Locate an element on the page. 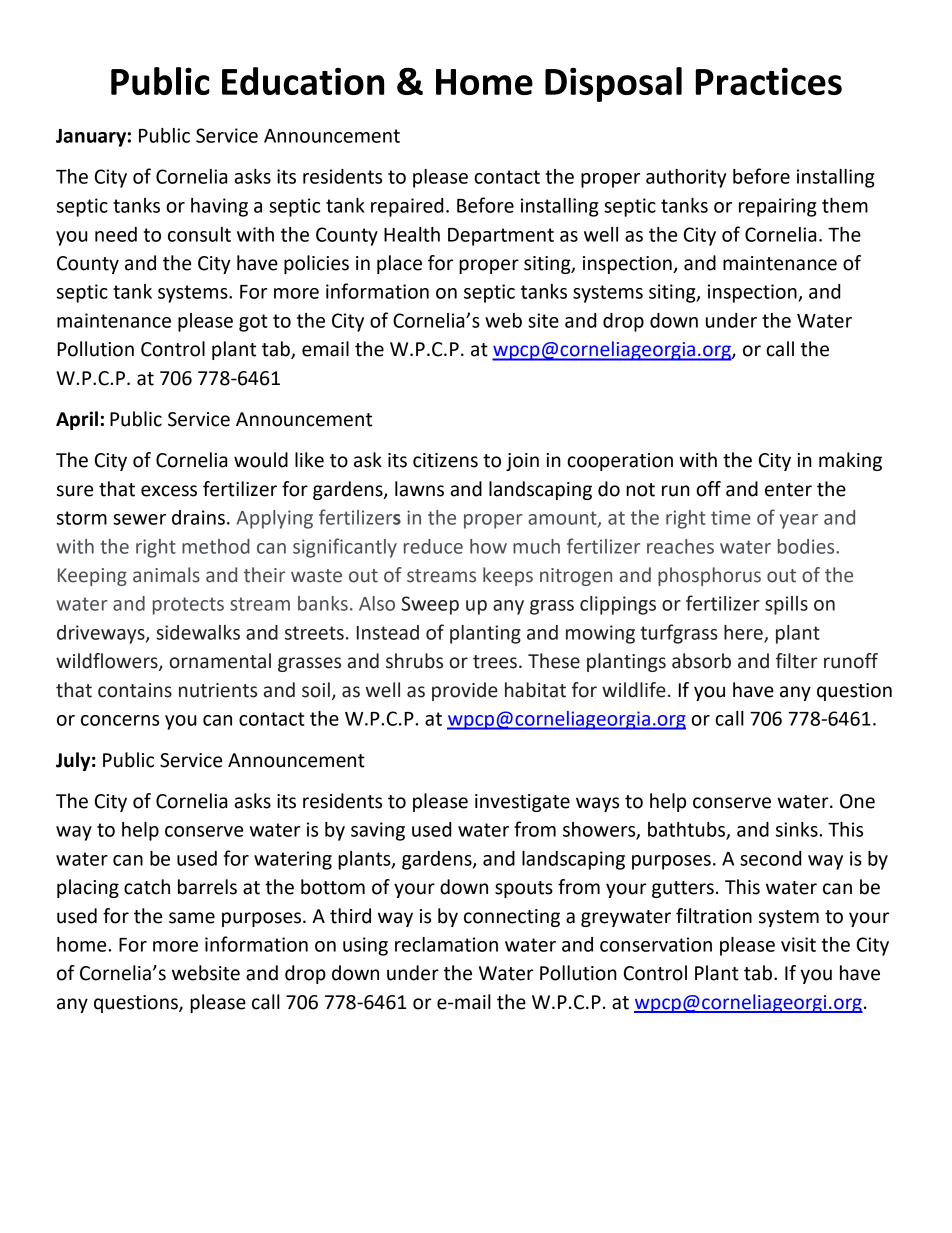 The image size is (952, 1233). making is located at coordinates (850, 461).
